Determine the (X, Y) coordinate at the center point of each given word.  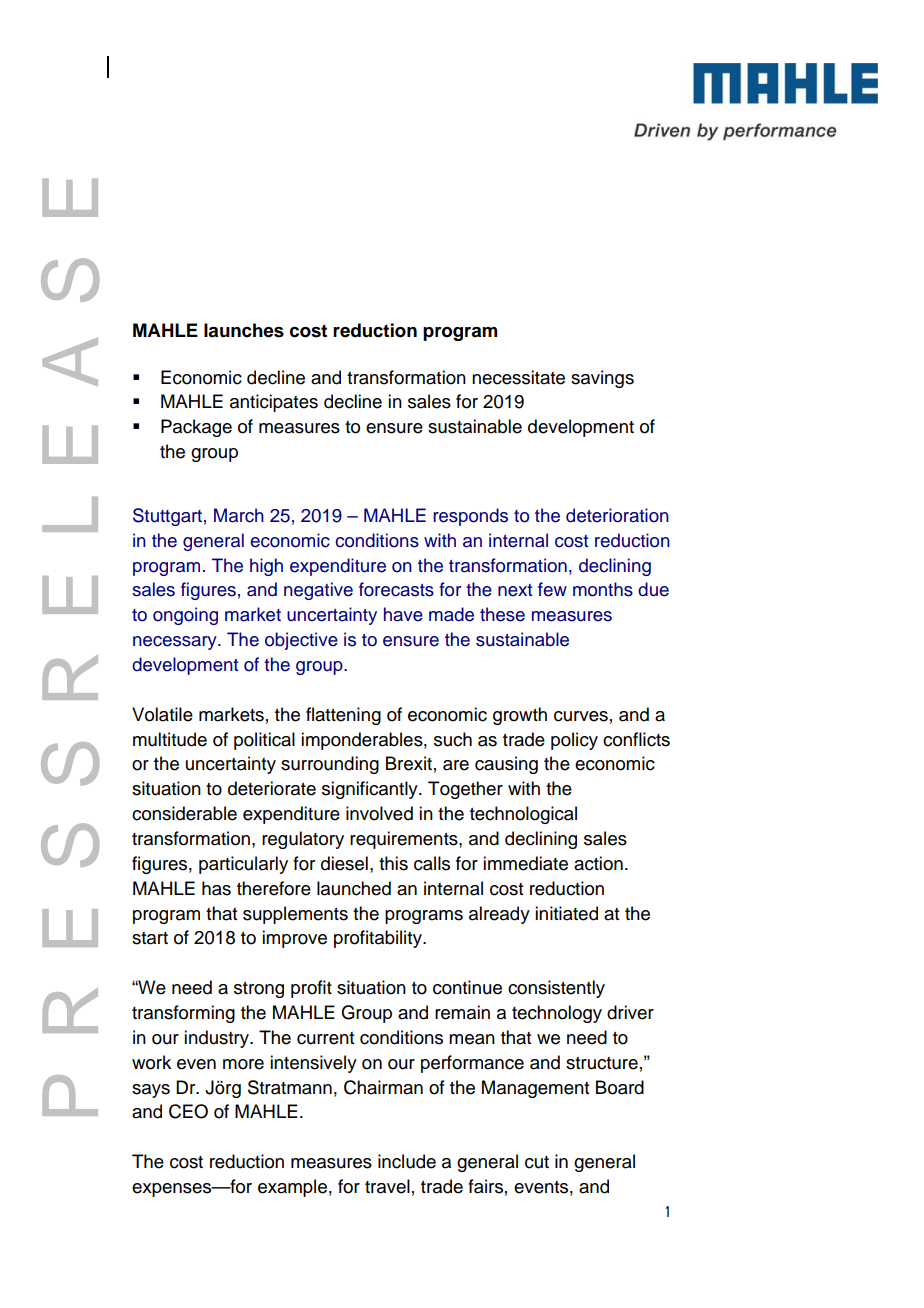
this (393, 863)
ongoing (185, 616)
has (216, 888)
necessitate (518, 377)
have (403, 614)
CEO (188, 1111)
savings (602, 379)
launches (244, 330)
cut (537, 1162)
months (603, 589)
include (407, 1161)
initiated (566, 913)
